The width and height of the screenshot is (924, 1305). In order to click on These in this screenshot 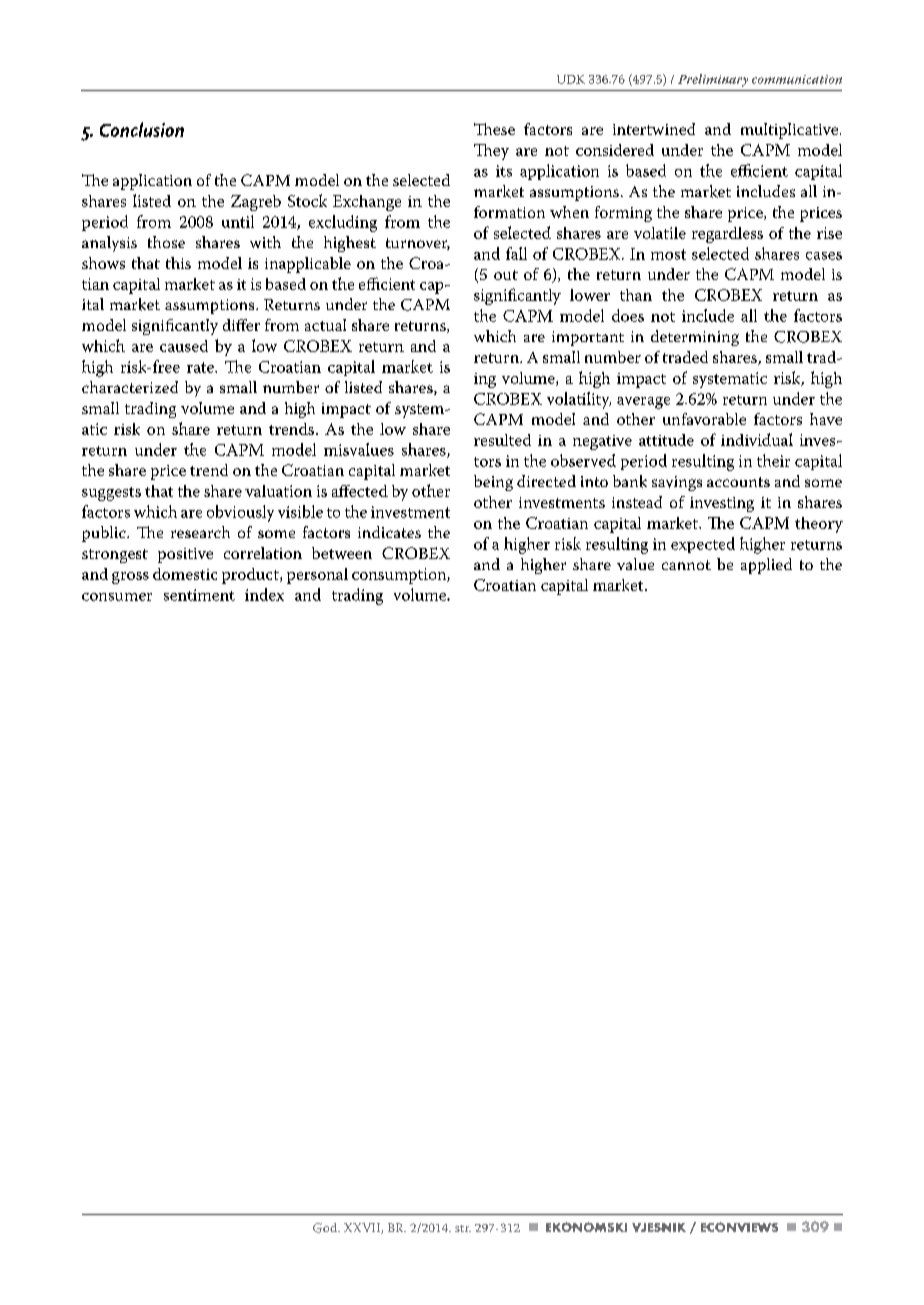, I will do `click(494, 129)`.
